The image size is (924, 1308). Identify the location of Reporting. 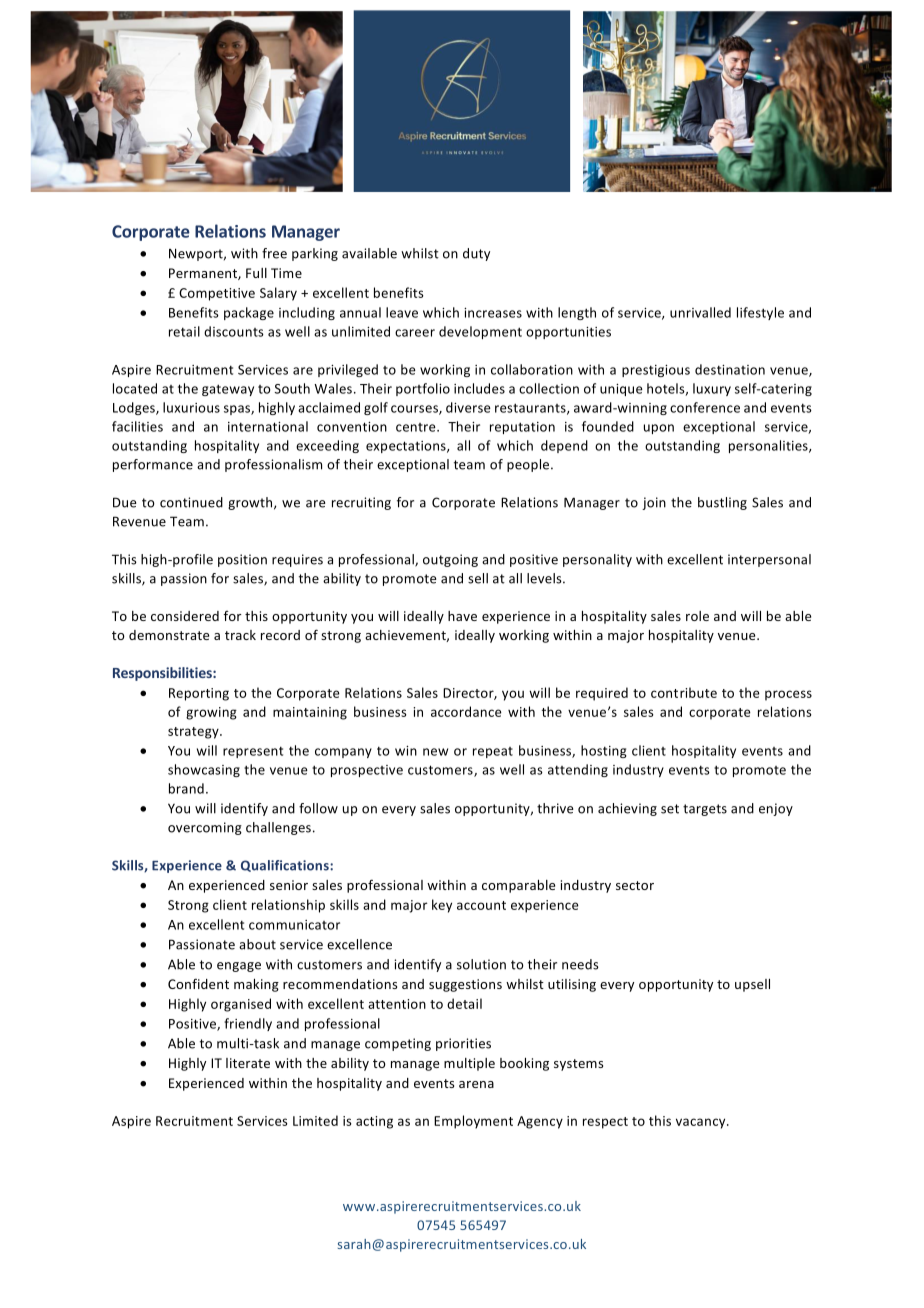
(199, 694).
